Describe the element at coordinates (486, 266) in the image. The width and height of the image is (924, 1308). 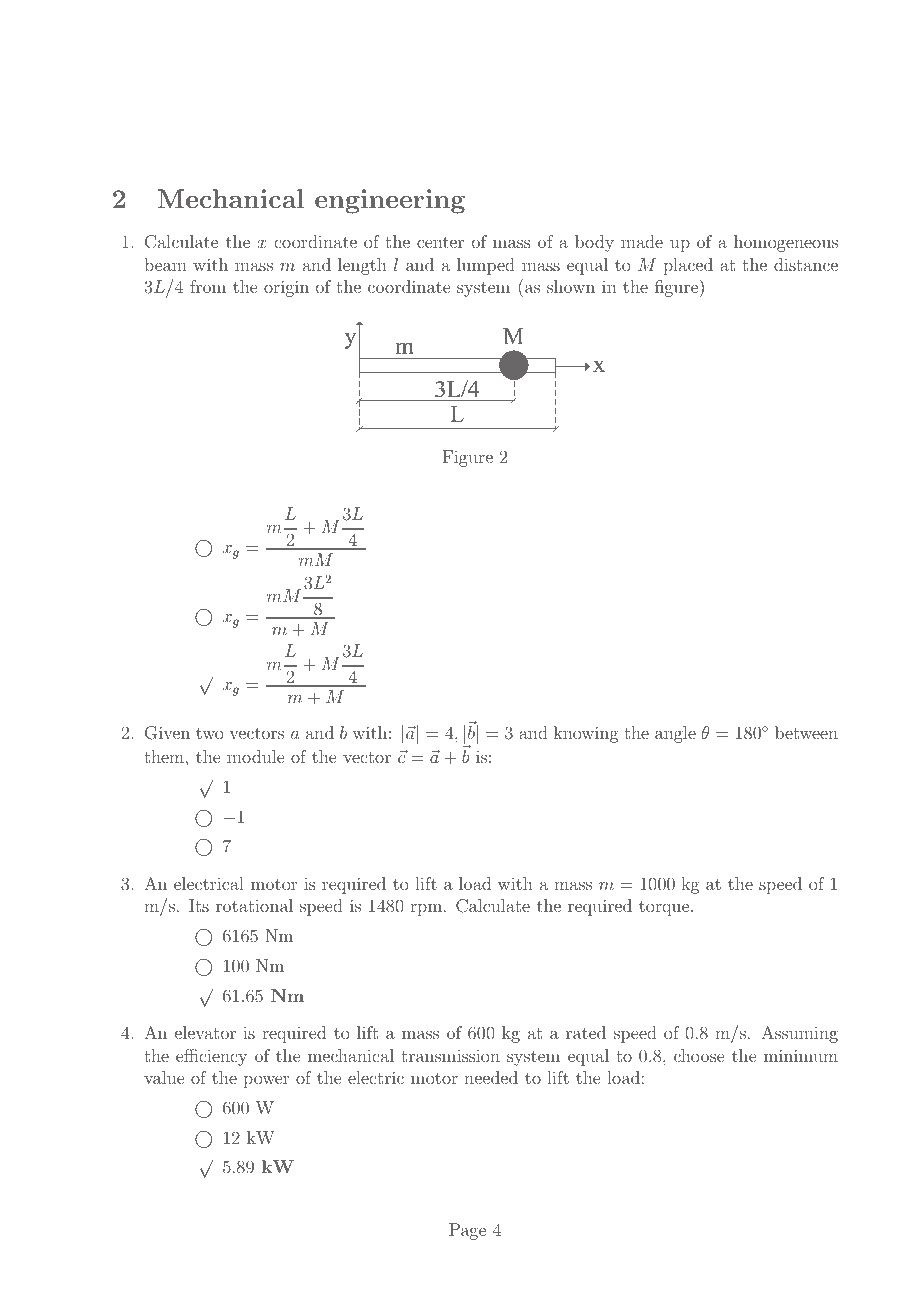
I see `lumped` at that location.
